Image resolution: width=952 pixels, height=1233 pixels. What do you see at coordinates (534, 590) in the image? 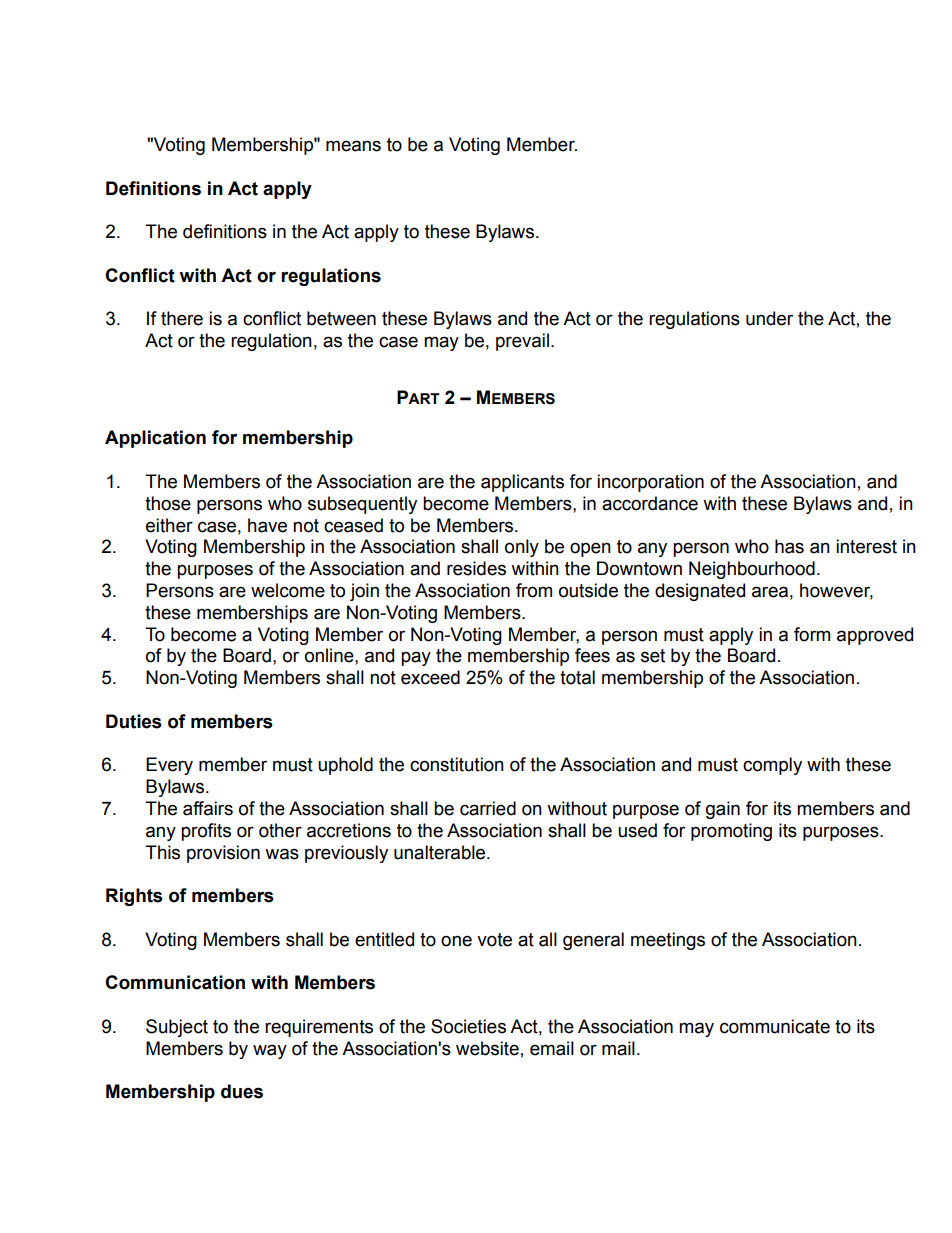
I see `from` at bounding box center [534, 590].
